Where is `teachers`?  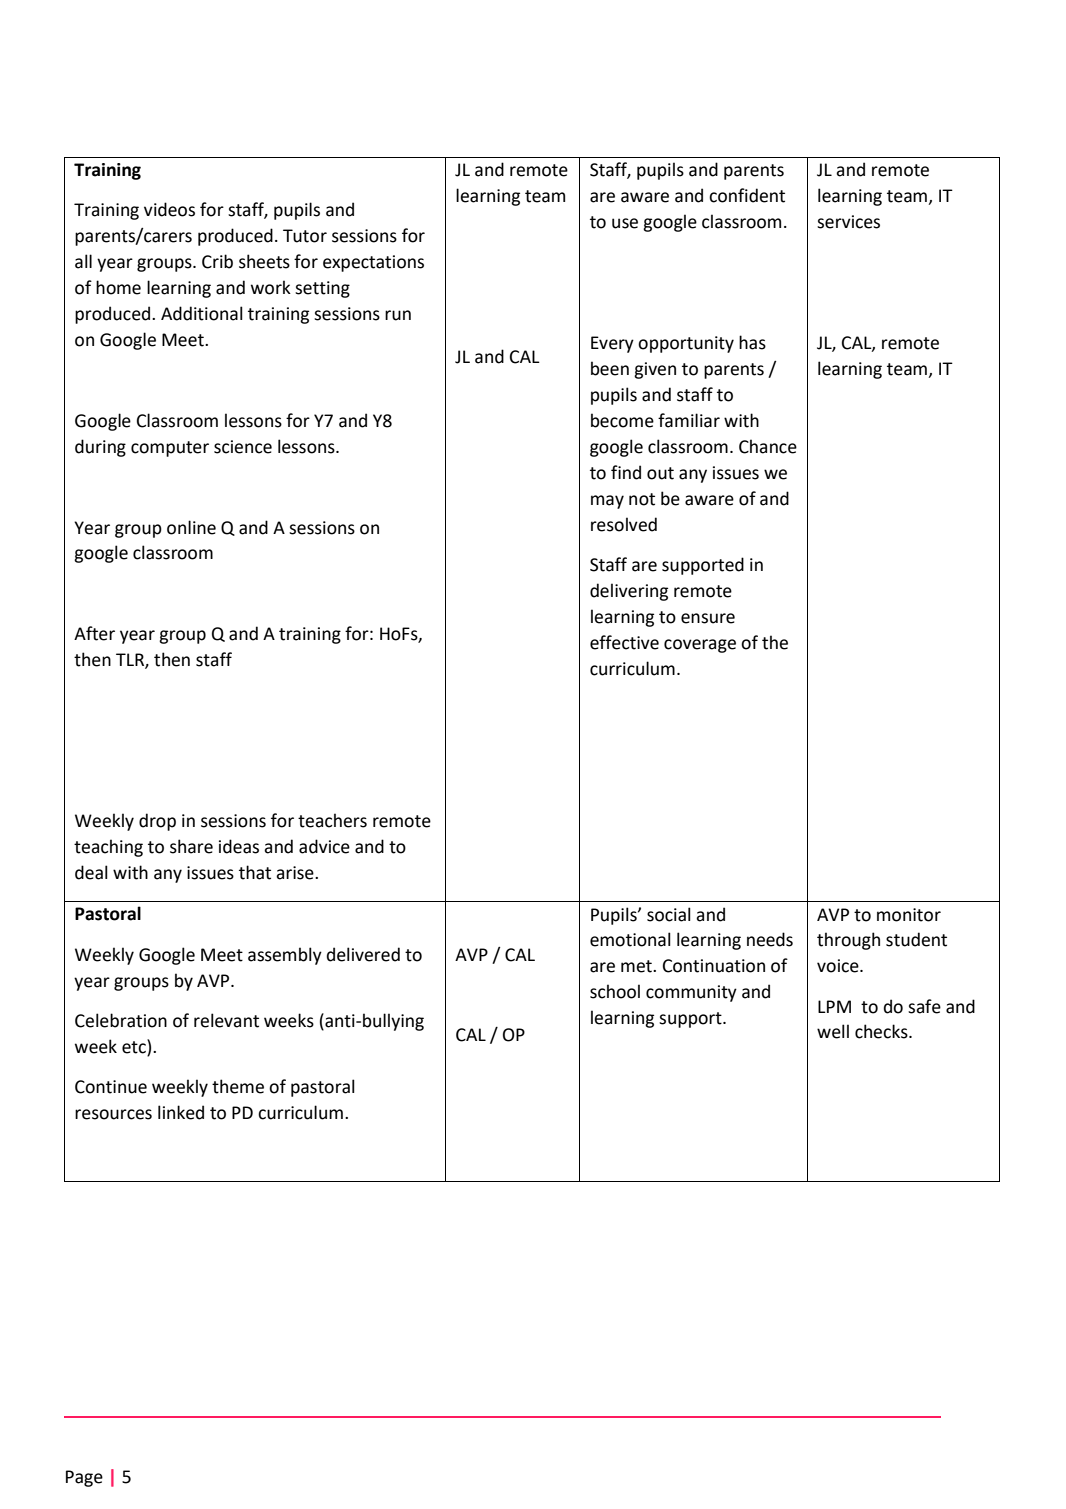 teachers is located at coordinates (332, 820).
